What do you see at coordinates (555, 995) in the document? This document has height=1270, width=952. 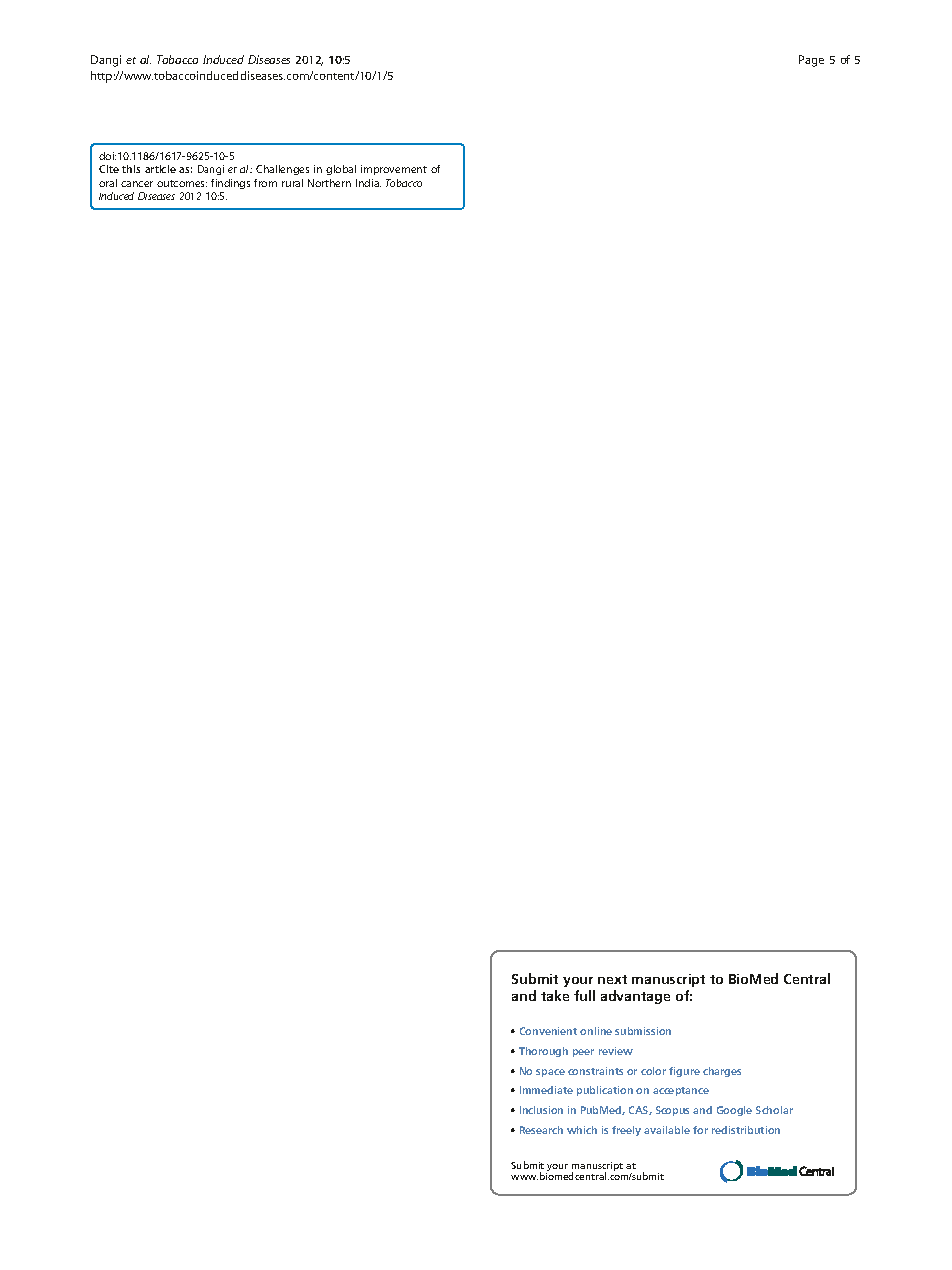 I see `take` at bounding box center [555, 995].
